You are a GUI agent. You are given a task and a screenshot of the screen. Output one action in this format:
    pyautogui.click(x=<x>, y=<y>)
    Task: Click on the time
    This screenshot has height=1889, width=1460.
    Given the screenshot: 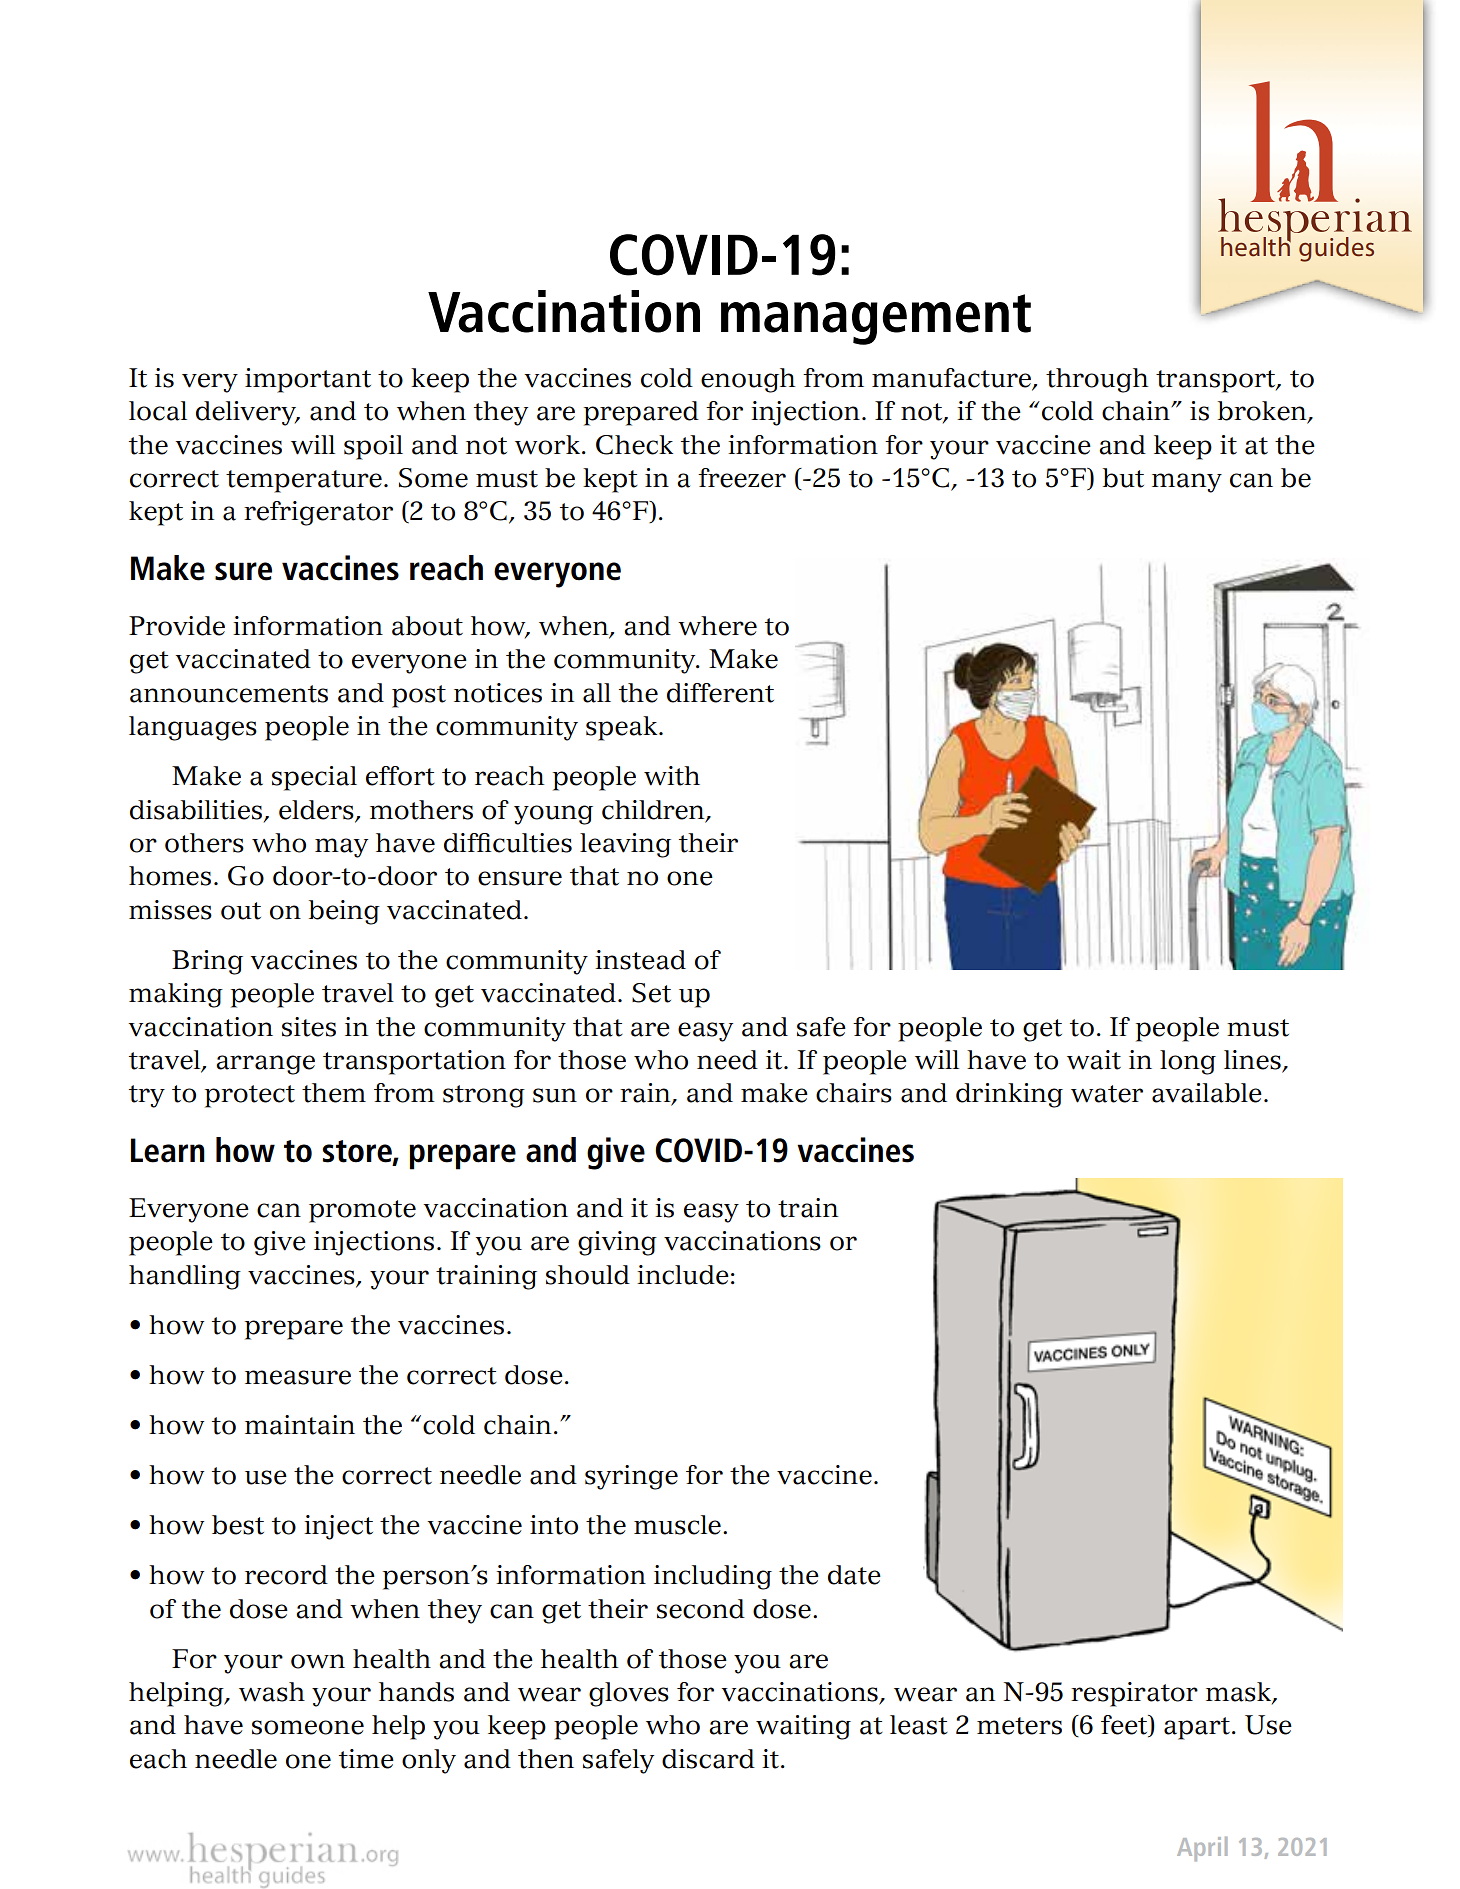 What is the action you would take?
    pyautogui.click(x=366, y=1759)
